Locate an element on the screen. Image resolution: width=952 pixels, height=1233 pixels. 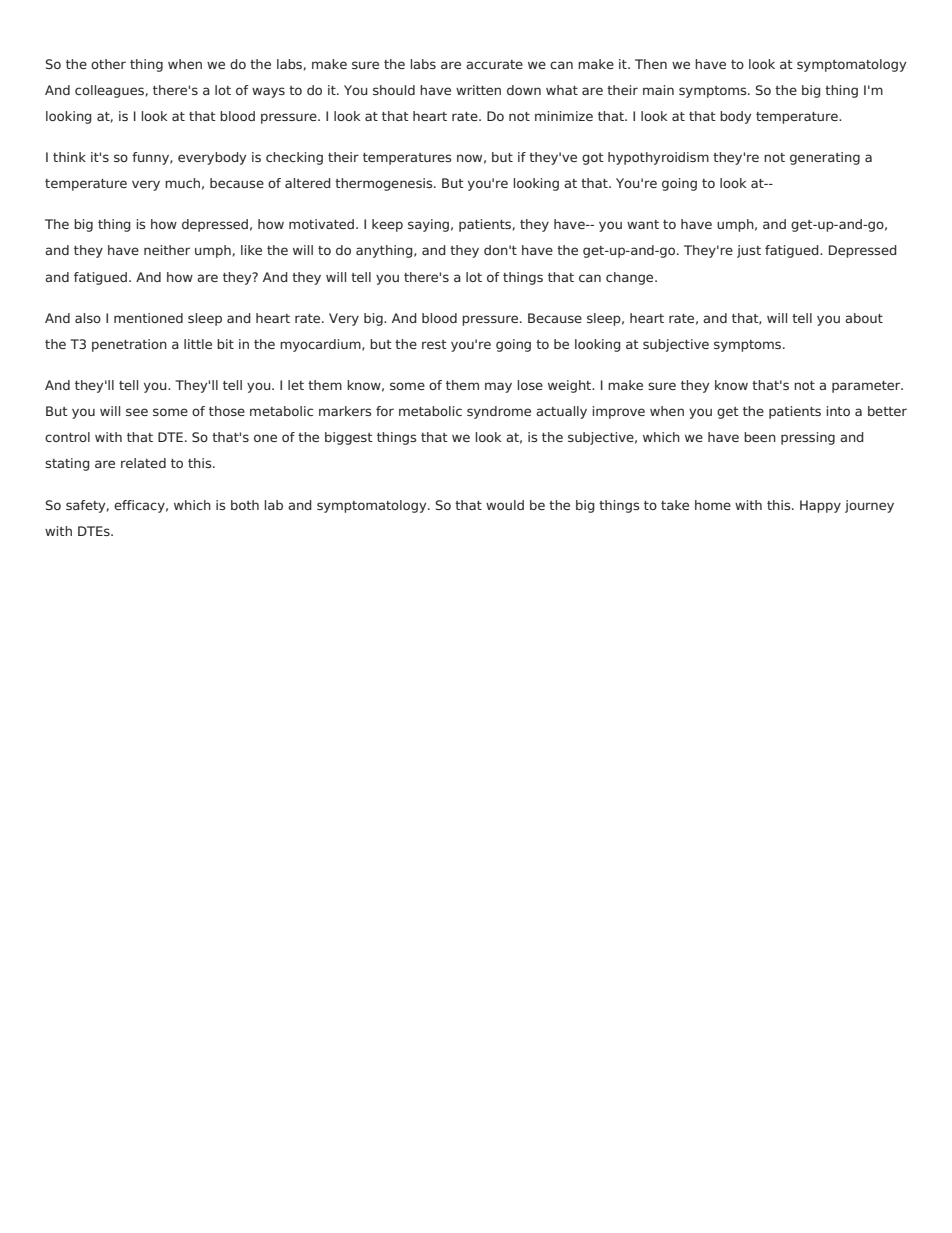
rest is located at coordinates (434, 344).
